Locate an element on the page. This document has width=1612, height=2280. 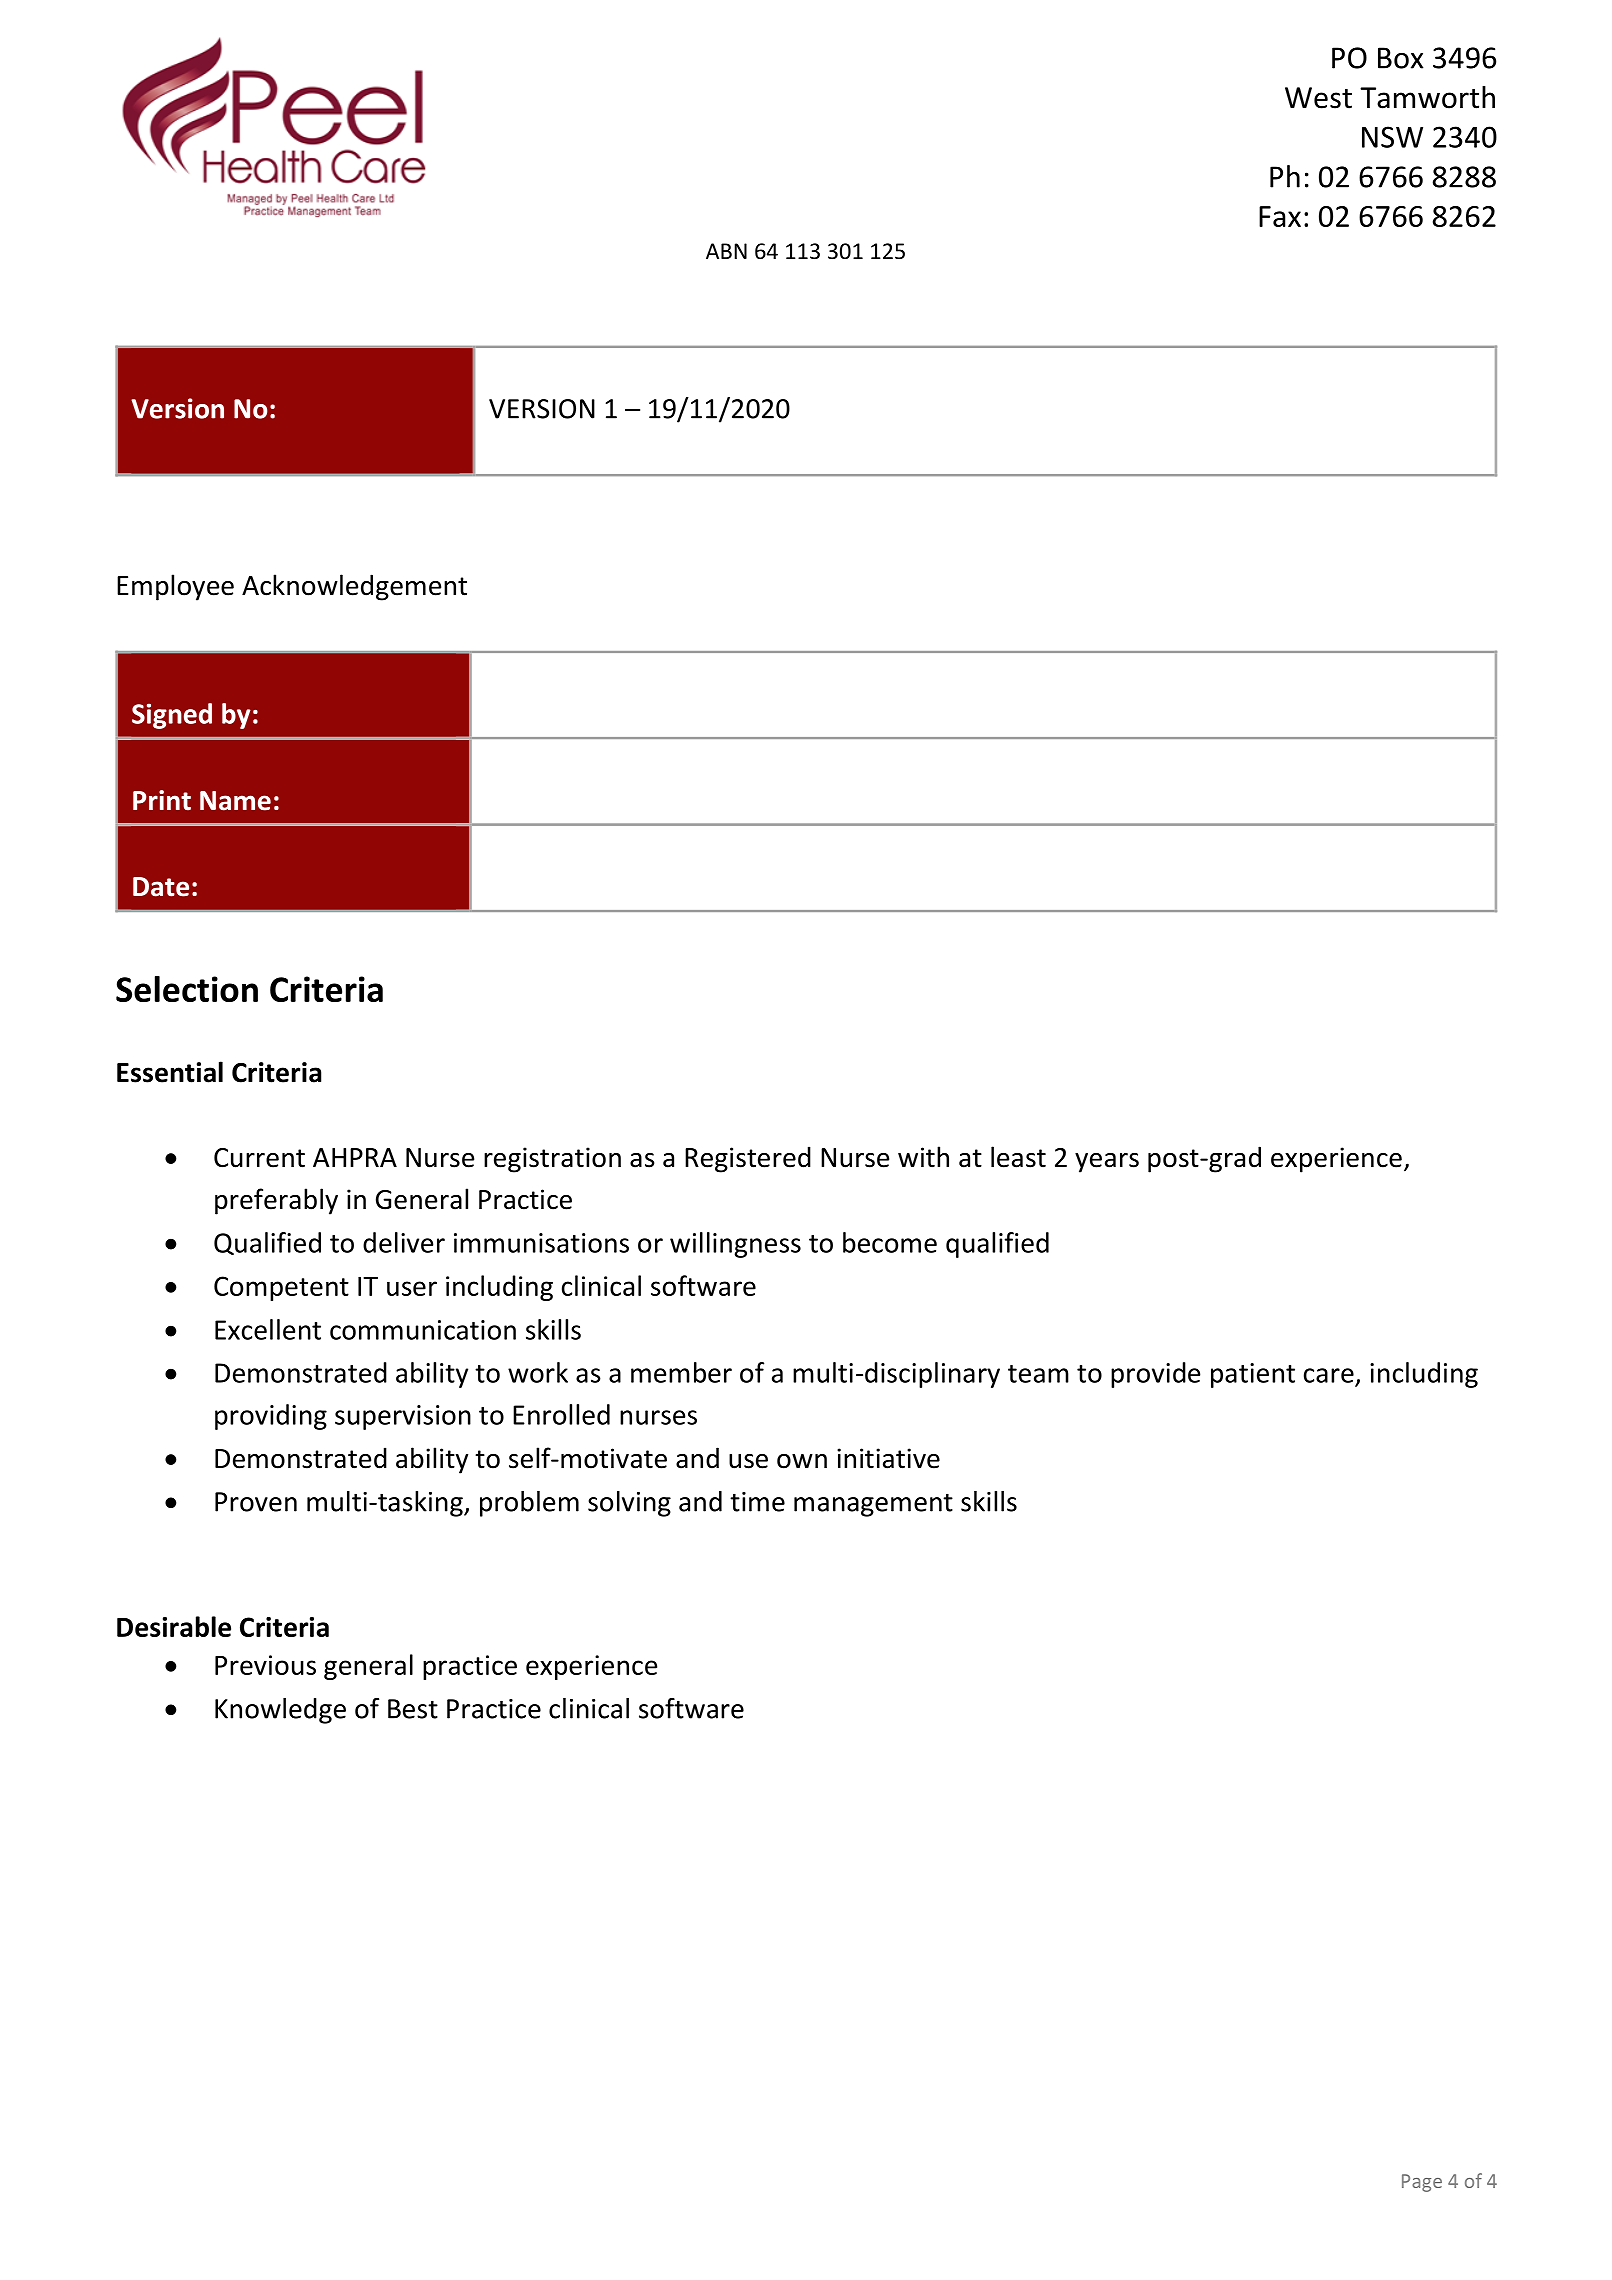
Fax is located at coordinates (1280, 216).
